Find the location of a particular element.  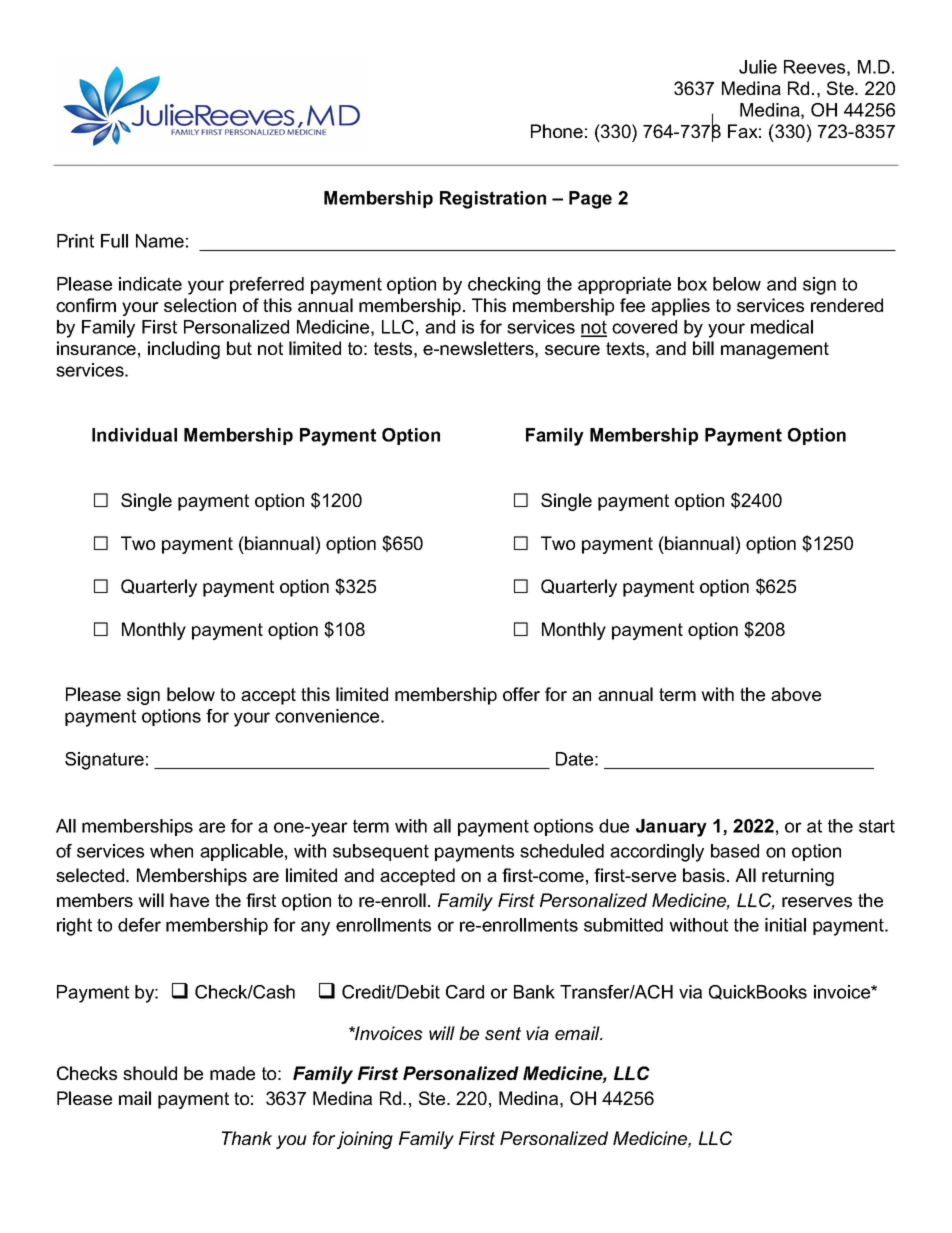

scheduled is located at coordinates (562, 851).
